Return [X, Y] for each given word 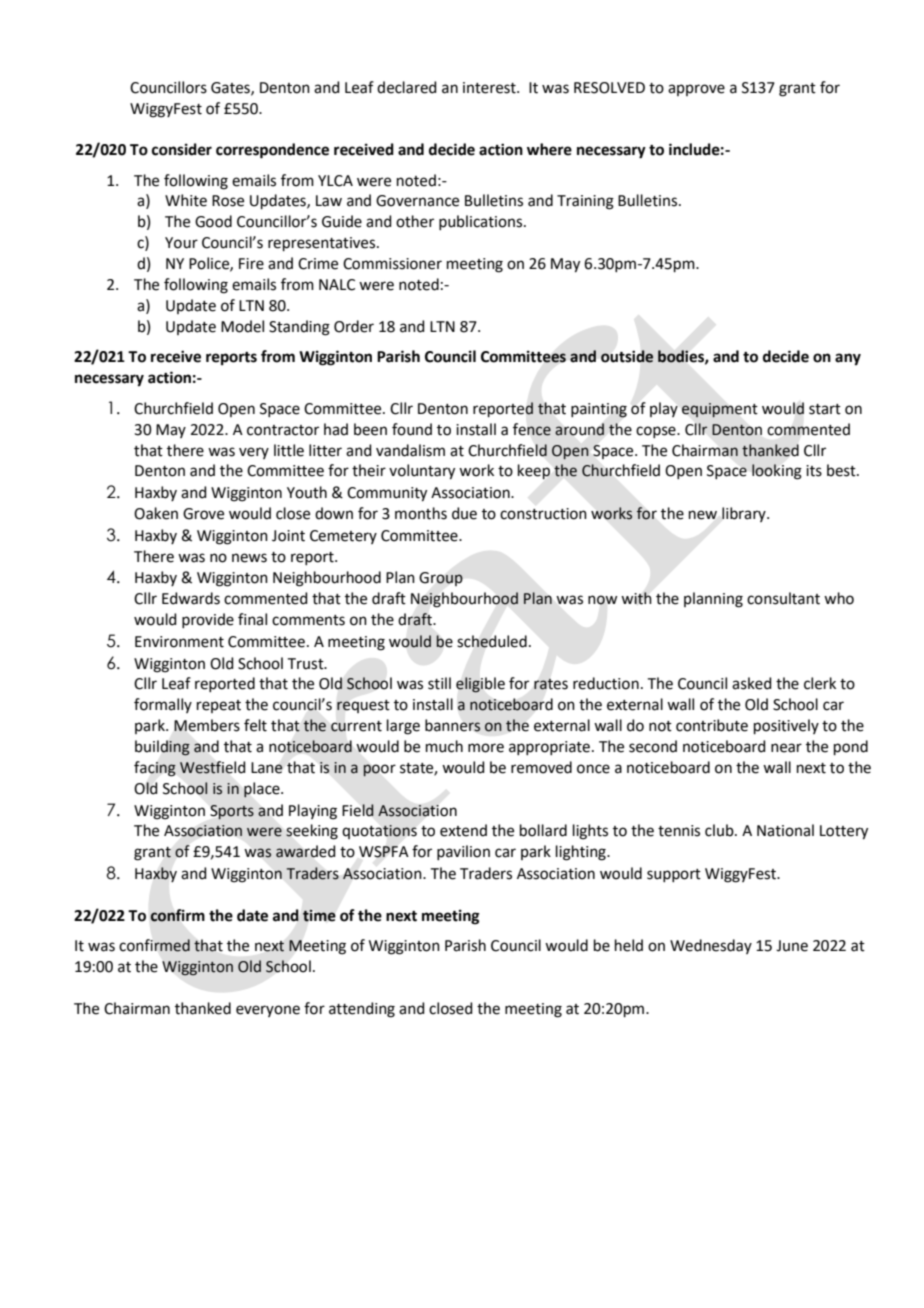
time [319, 916]
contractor [283, 430]
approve [696, 90]
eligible [480, 685]
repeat [219, 706]
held [629, 945]
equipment [719, 410]
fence [532, 429]
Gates [231, 88]
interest [490, 88]
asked [752, 683]
